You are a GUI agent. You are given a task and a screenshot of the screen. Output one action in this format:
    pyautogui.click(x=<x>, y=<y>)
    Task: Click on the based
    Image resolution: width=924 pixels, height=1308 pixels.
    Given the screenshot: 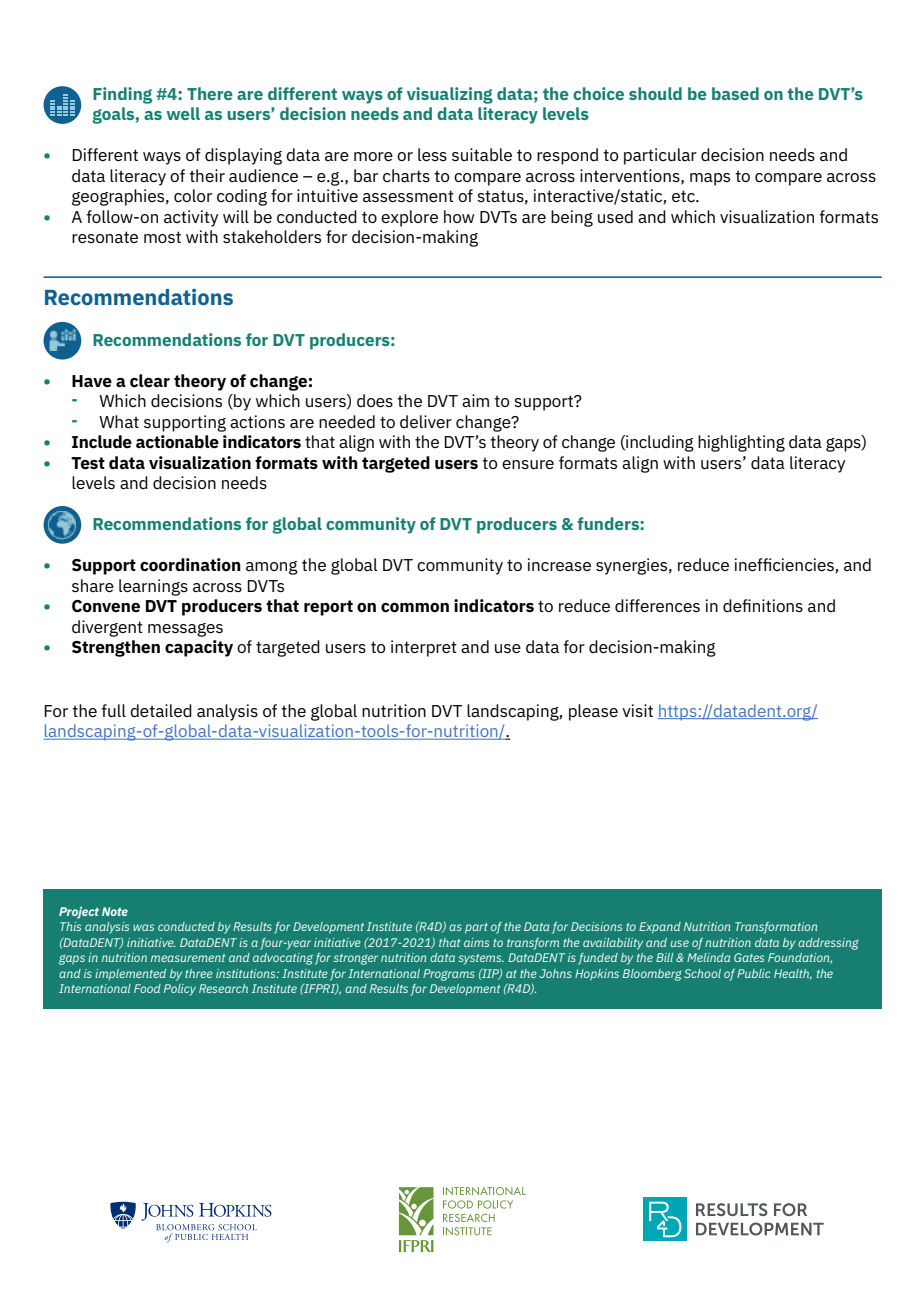 What is the action you would take?
    pyautogui.click(x=735, y=93)
